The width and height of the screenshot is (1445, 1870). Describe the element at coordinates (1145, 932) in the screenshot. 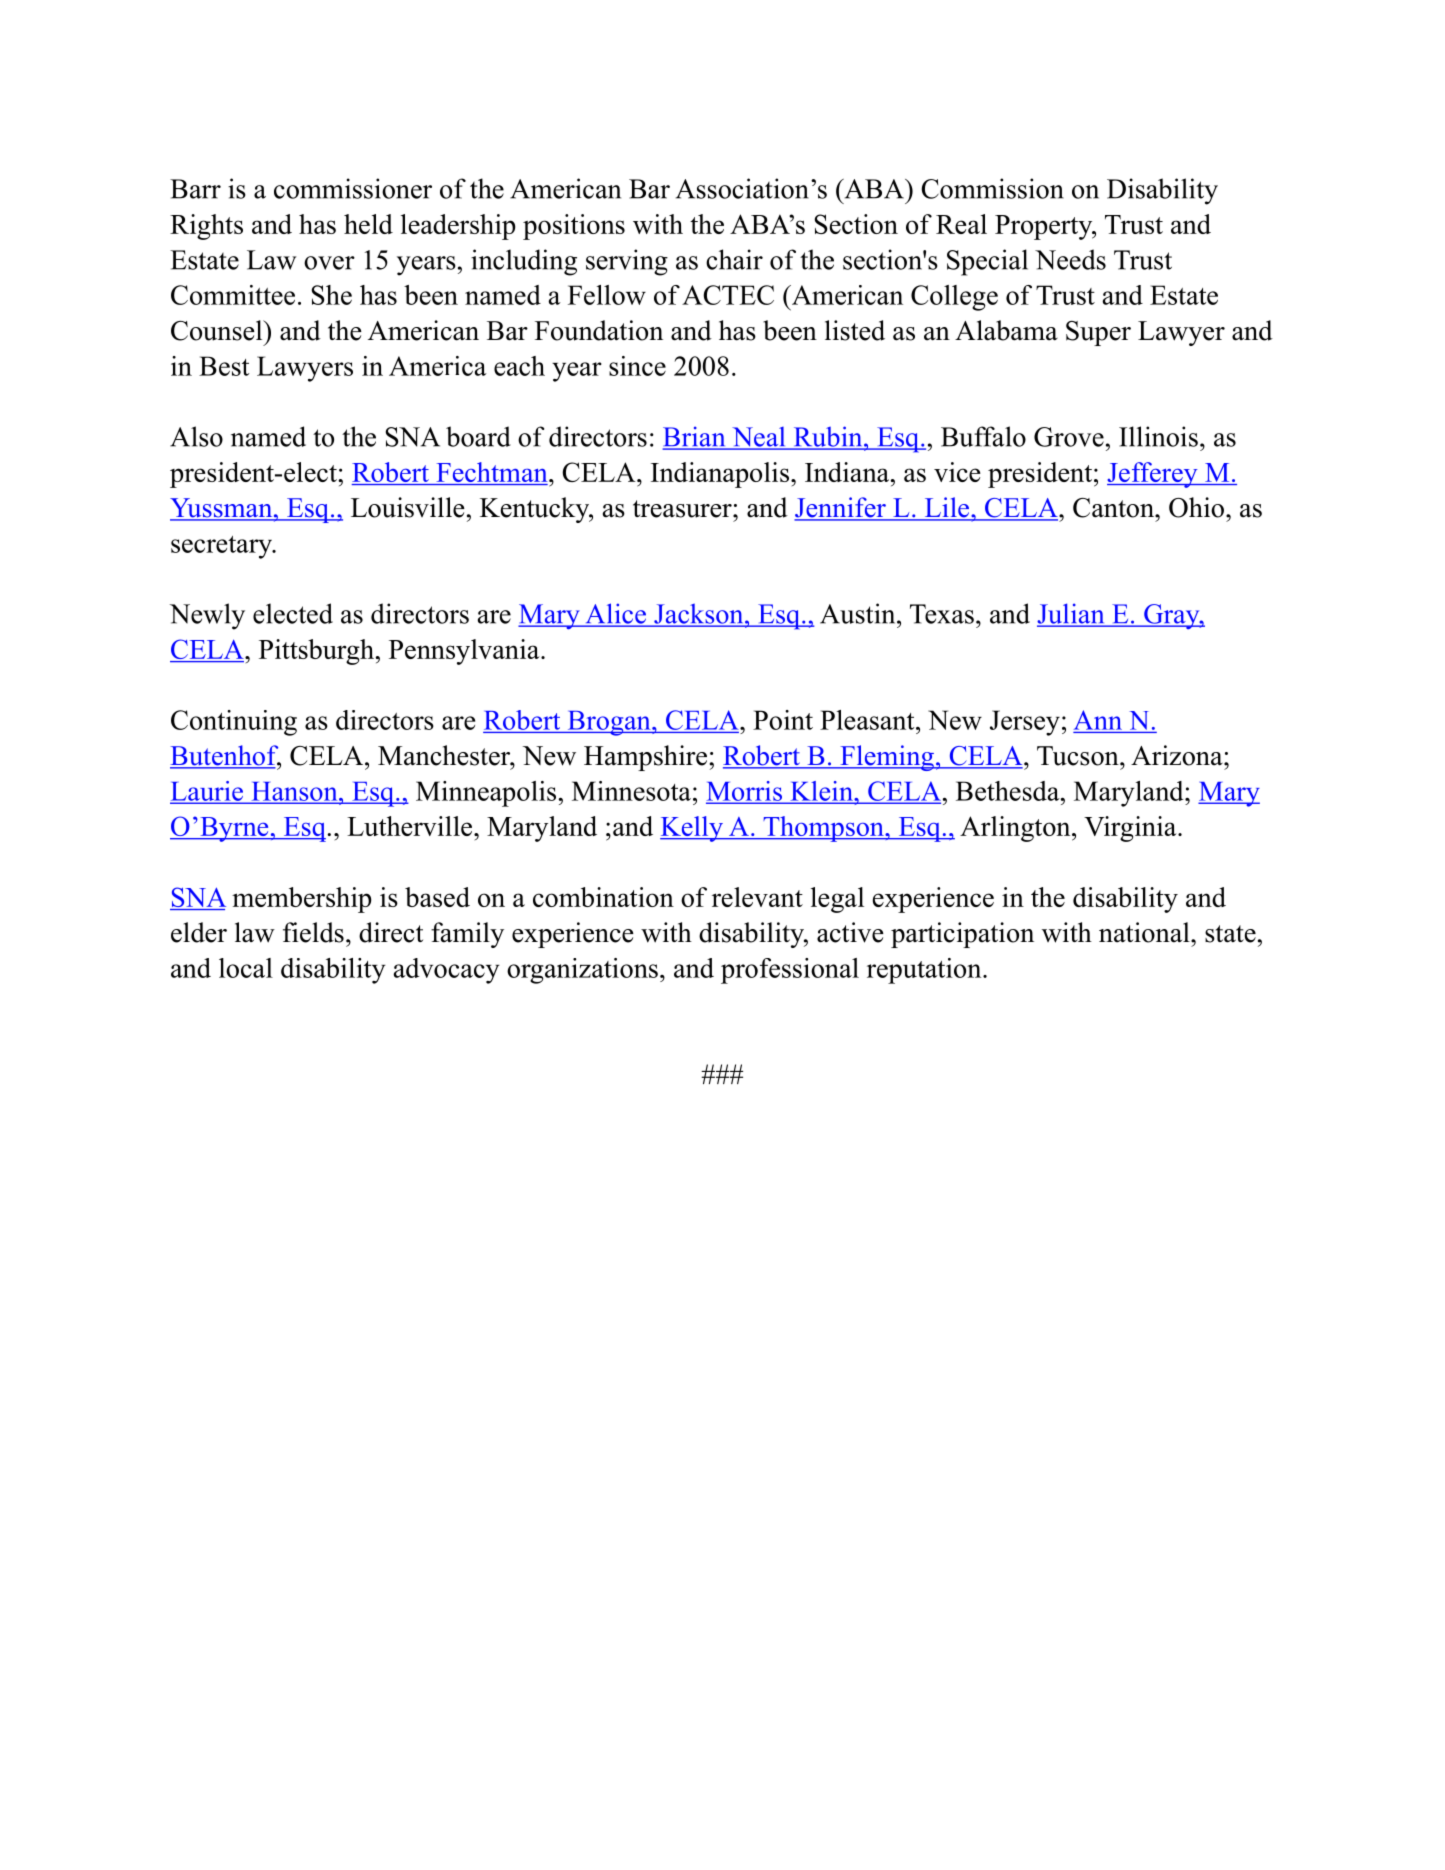

I see `national` at that location.
